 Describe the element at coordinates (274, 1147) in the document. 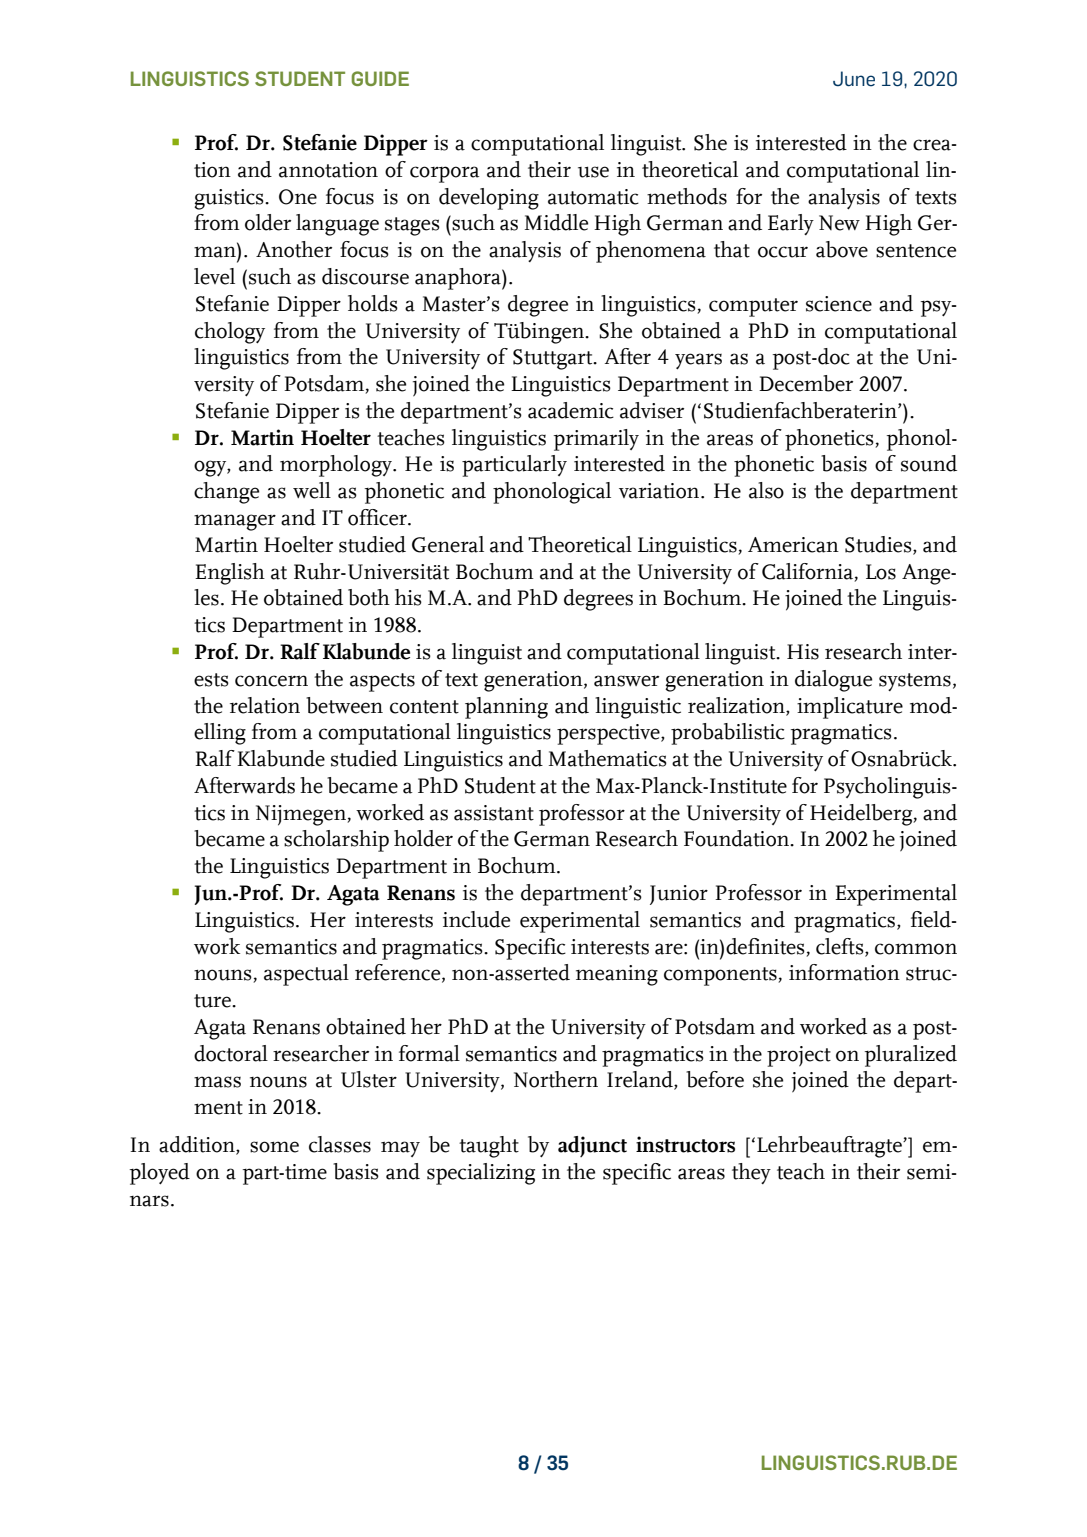

I see `some` at that location.
